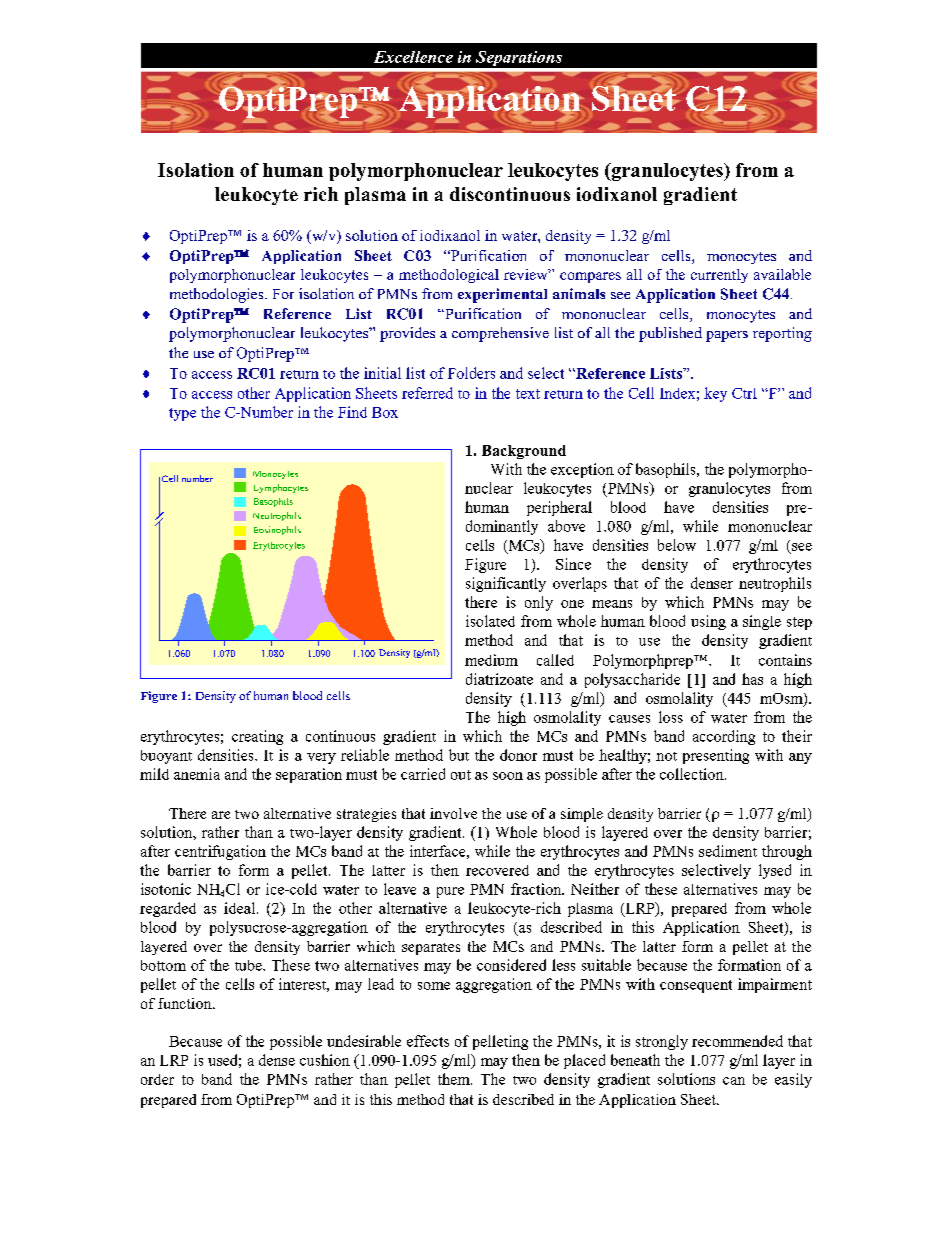 The image size is (952, 1233). Describe the element at coordinates (737, 1041) in the screenshot. I see `recommended` at that location.
